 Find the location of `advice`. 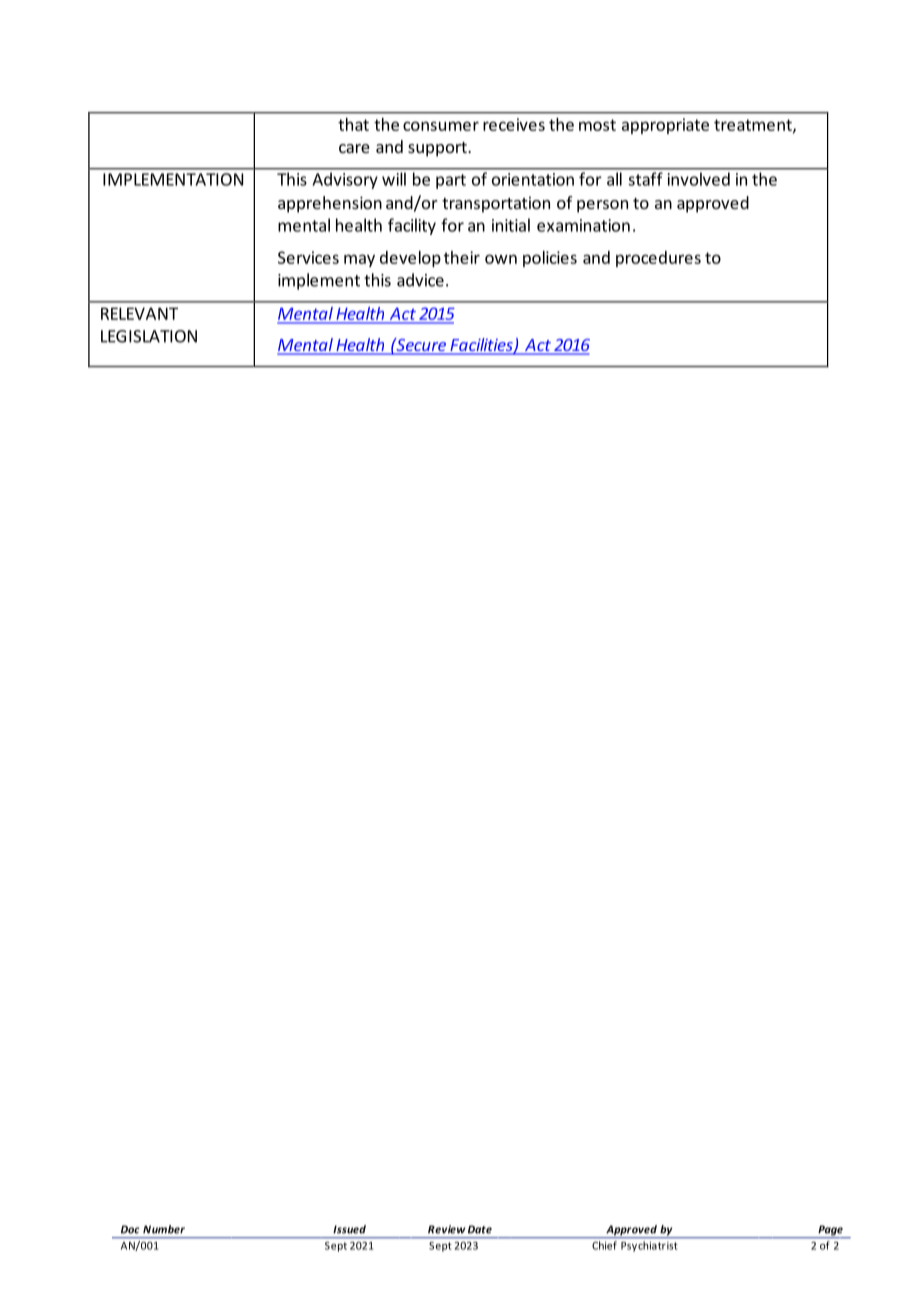

advice is located at coordinates (420, 280).
